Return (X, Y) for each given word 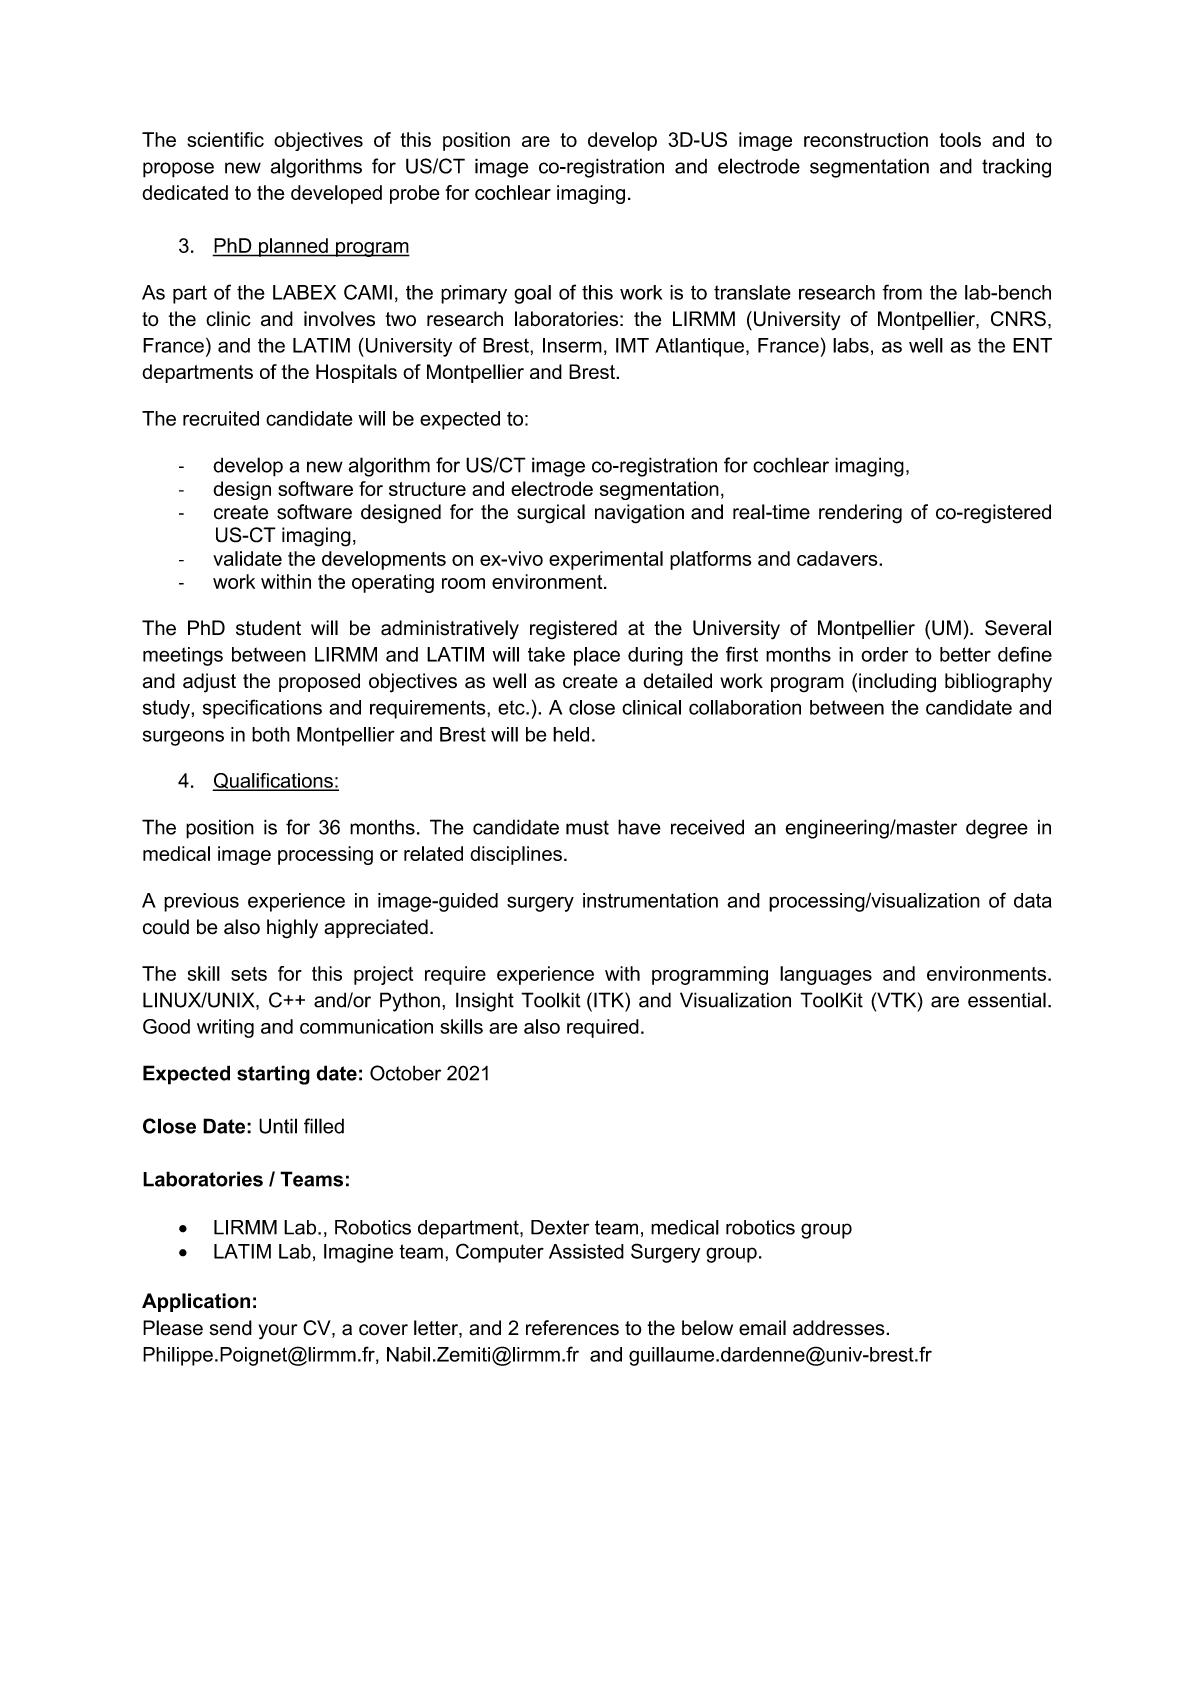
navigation (639, 514)
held (571, 734)
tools (960, 139)
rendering (860, 514)
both (271, 734)
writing (225, 1028)
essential (1007, 1000)
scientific (225, 139)
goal (532, 294)
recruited (221, 418)
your (277, 1332)
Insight (485, 1002)
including (897, 683)
